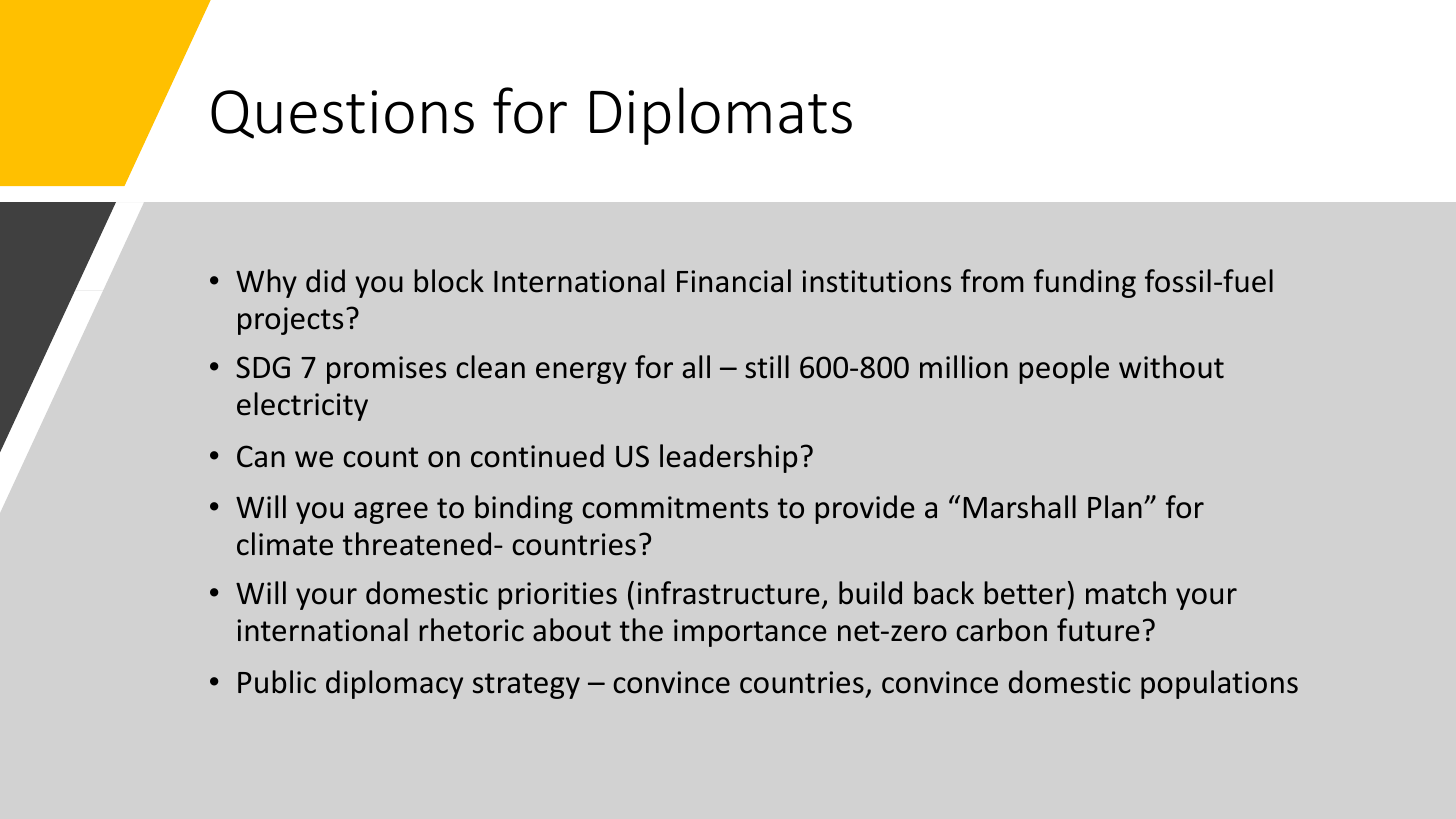 The height and width of the screenshot is (819, 1456). Describe the element at coordinates (290, 321) in the screenshot. I see `projects` at that location.
